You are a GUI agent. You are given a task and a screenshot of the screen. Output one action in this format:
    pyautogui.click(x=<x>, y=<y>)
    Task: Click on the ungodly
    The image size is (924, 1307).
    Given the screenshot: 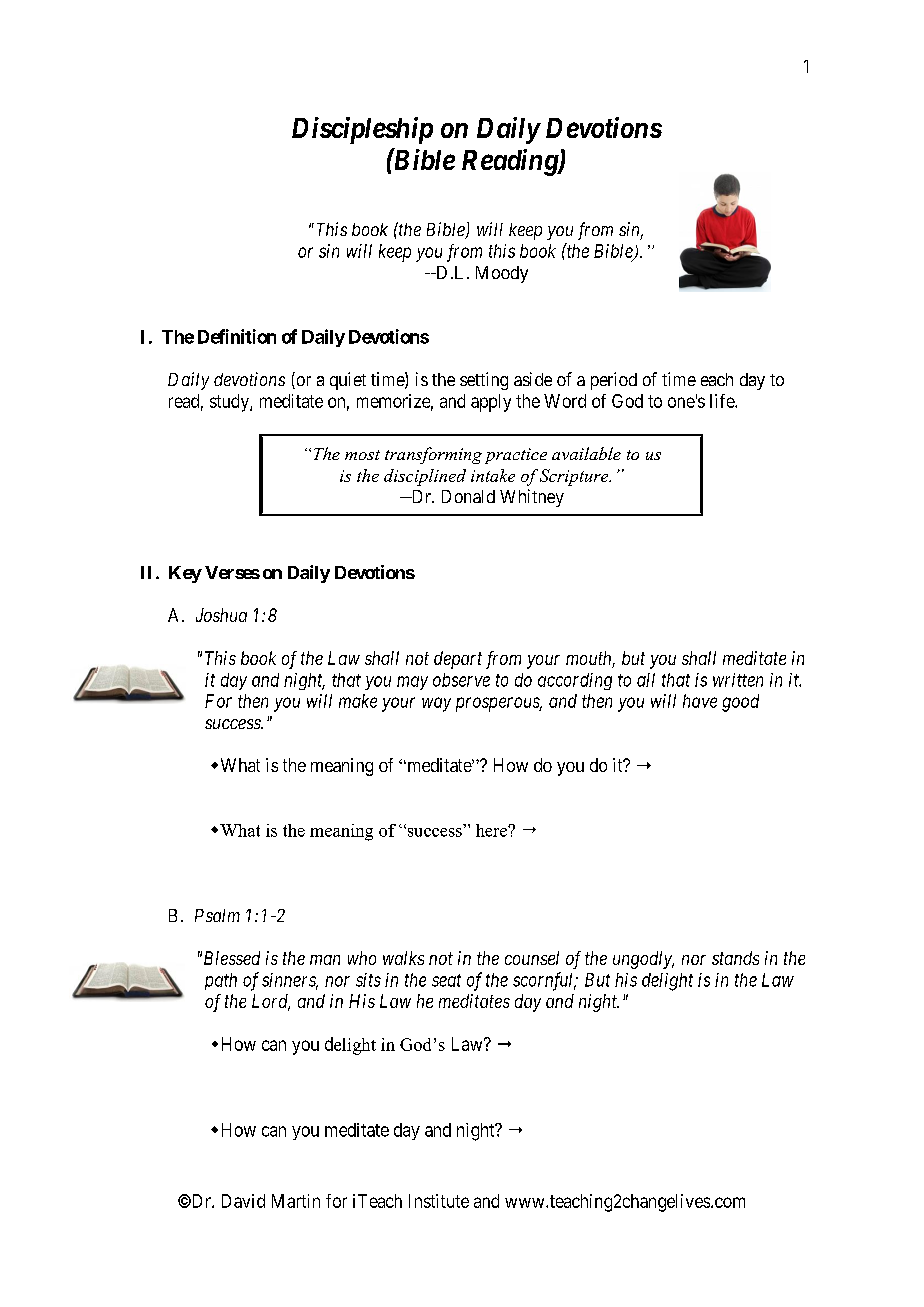 What is the action you would take?
    pyautogui.click(x=643, y=960)
